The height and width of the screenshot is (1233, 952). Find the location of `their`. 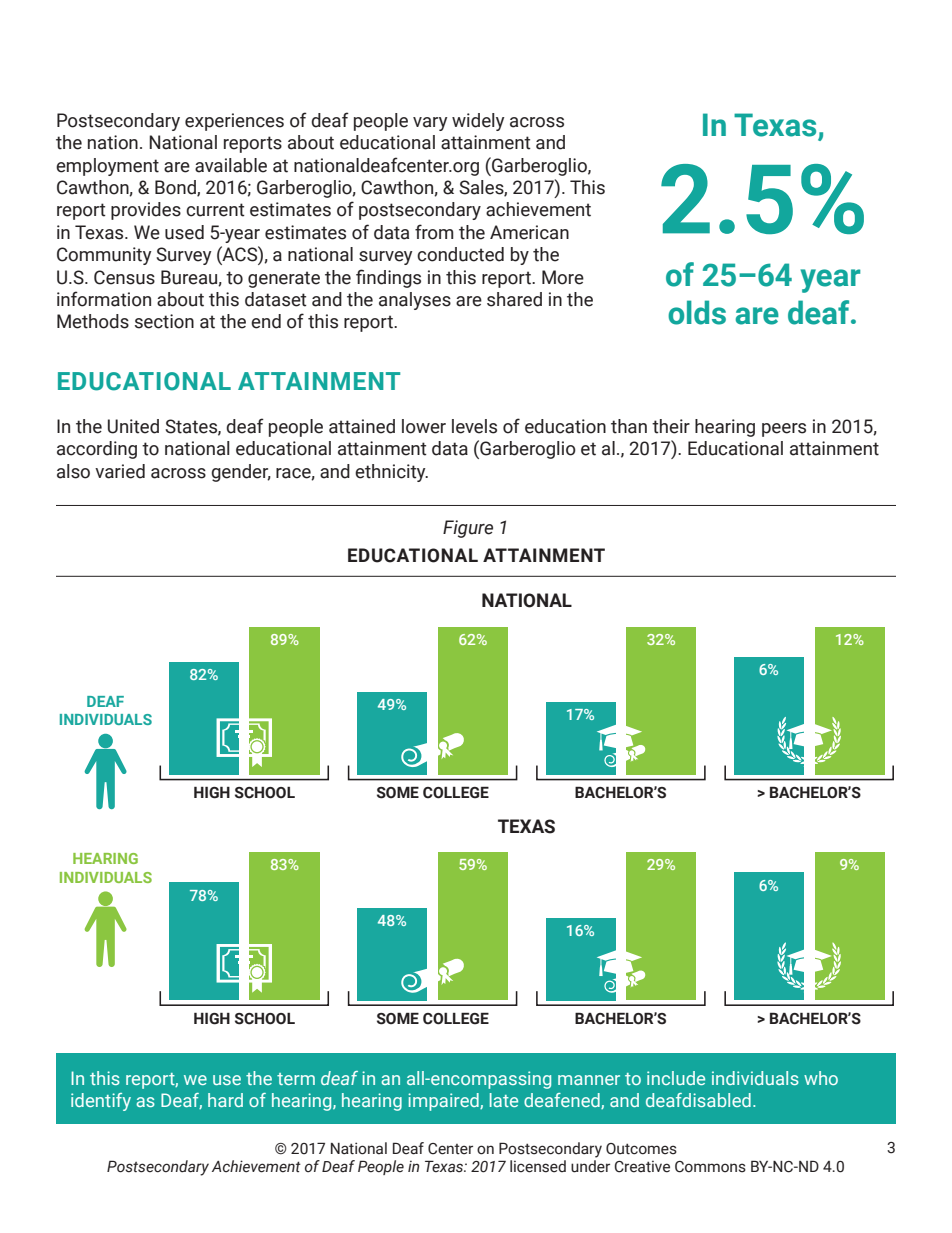

their is located at coordinates (671, 426).
